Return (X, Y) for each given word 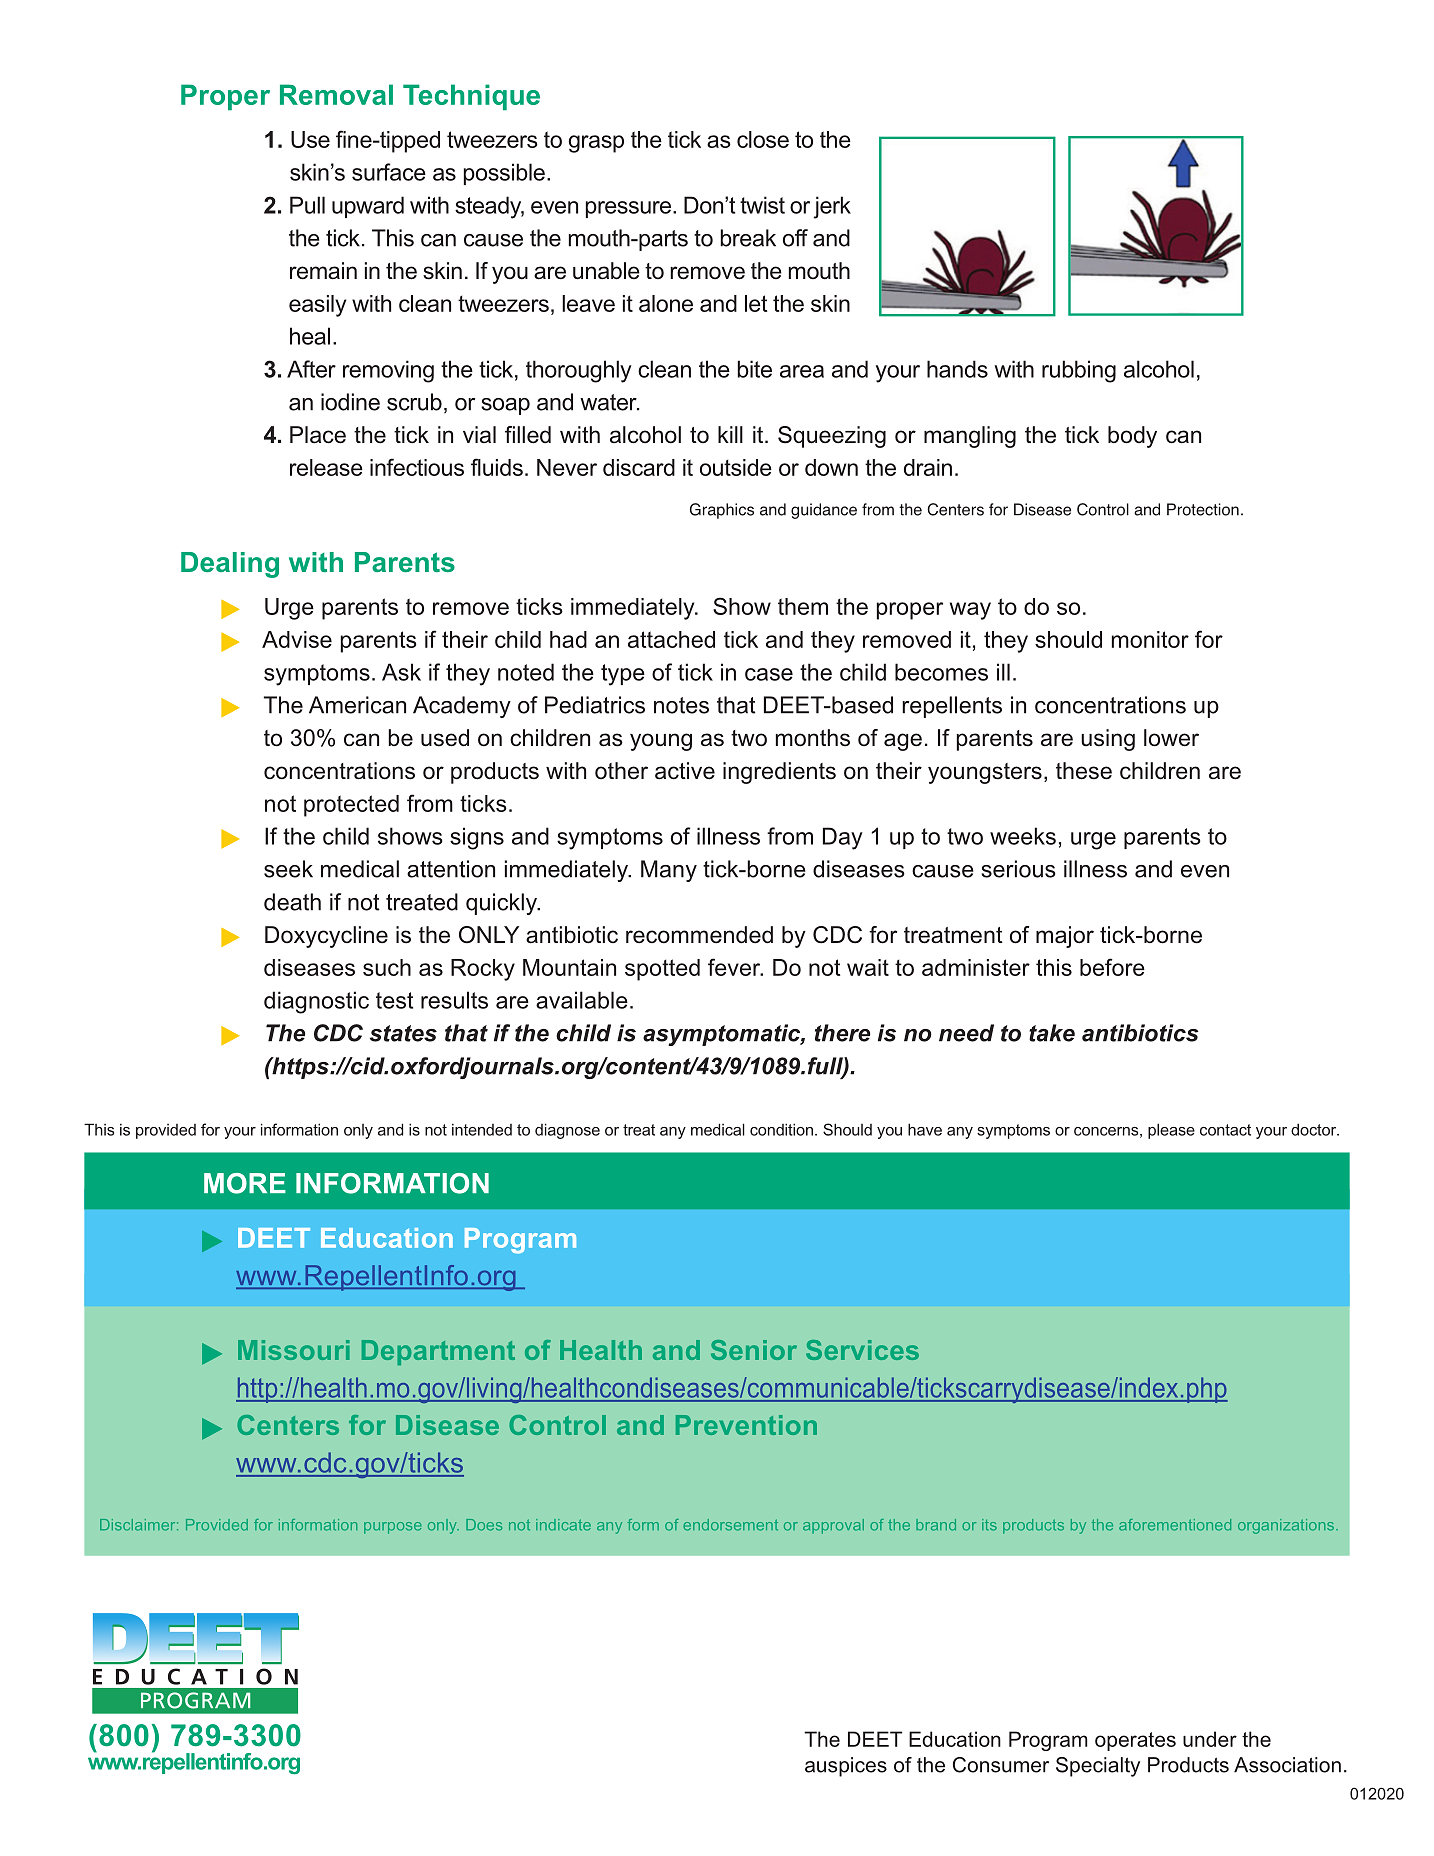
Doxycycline (326, 937)
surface (389, 172)
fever (735, 967)
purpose (393, 1528)
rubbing (1079, 371)
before (1112, 967)
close (763, 139)
